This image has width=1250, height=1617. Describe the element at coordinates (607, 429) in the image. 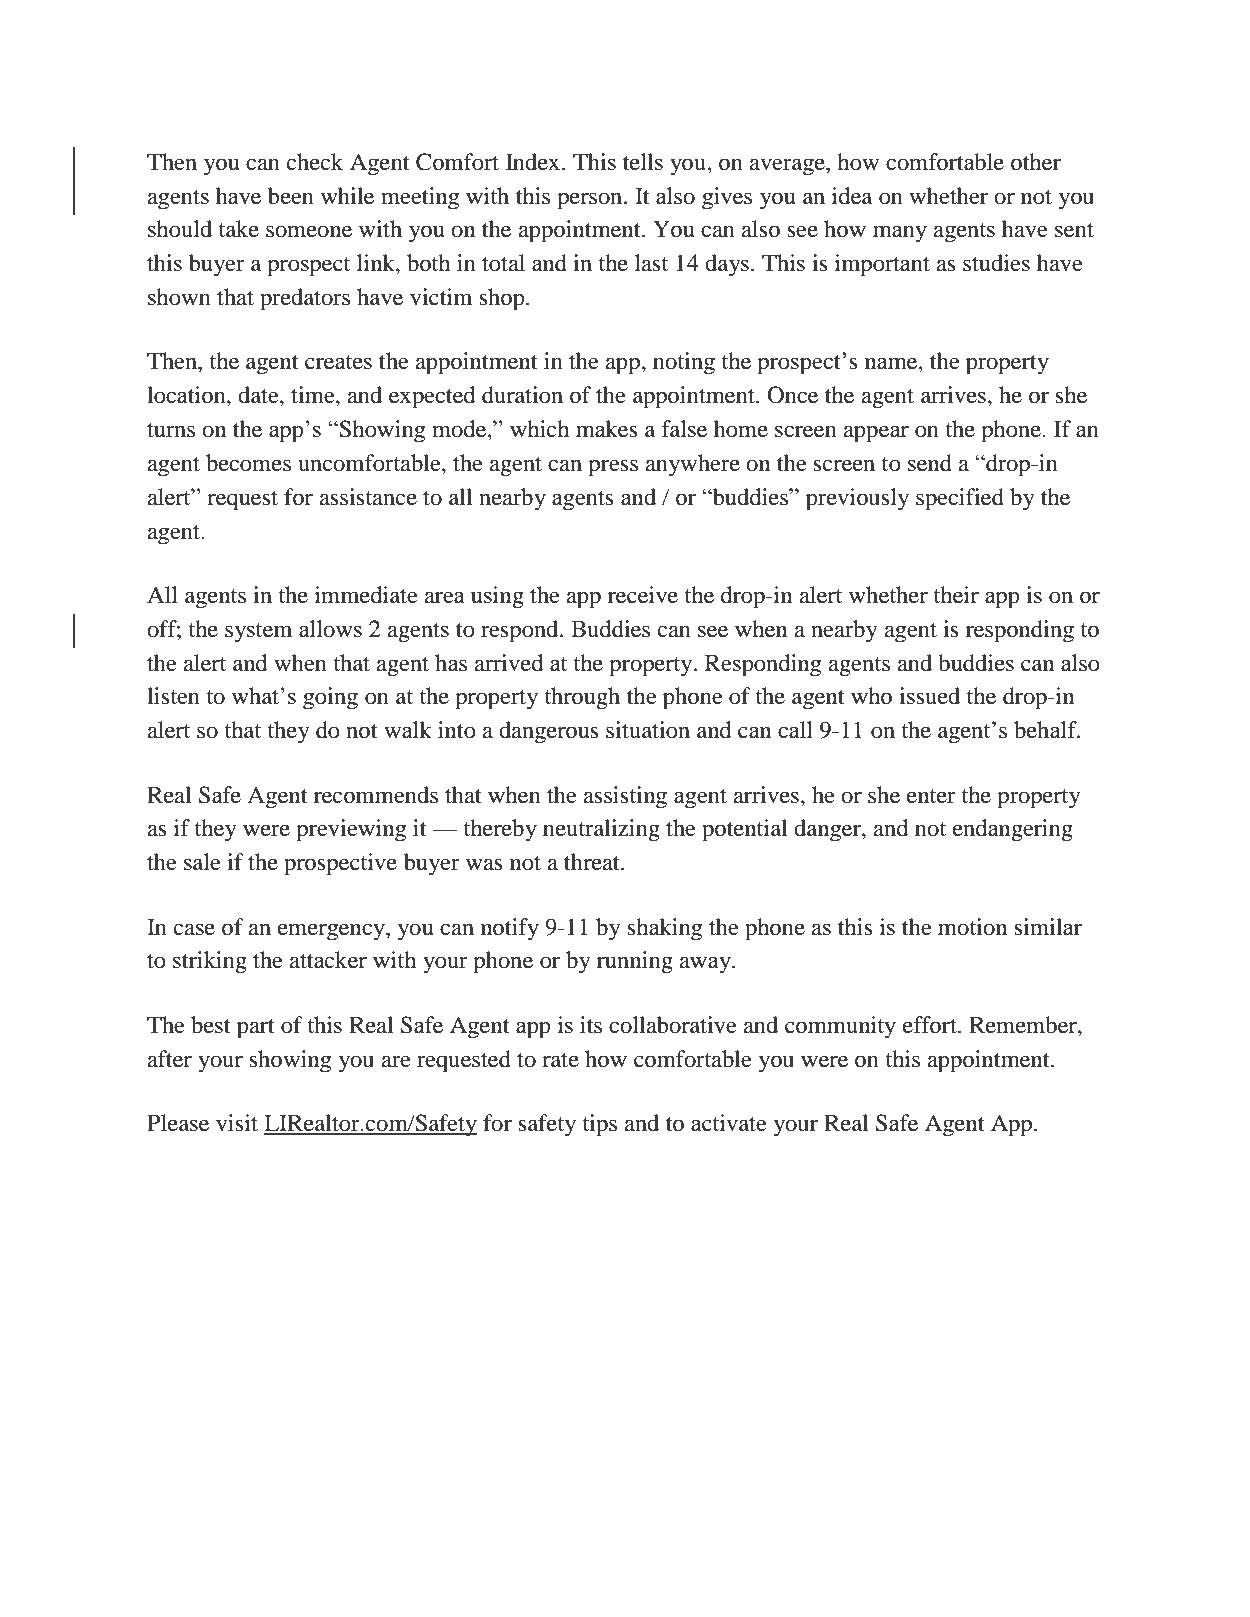

I see `makes` at that location.
